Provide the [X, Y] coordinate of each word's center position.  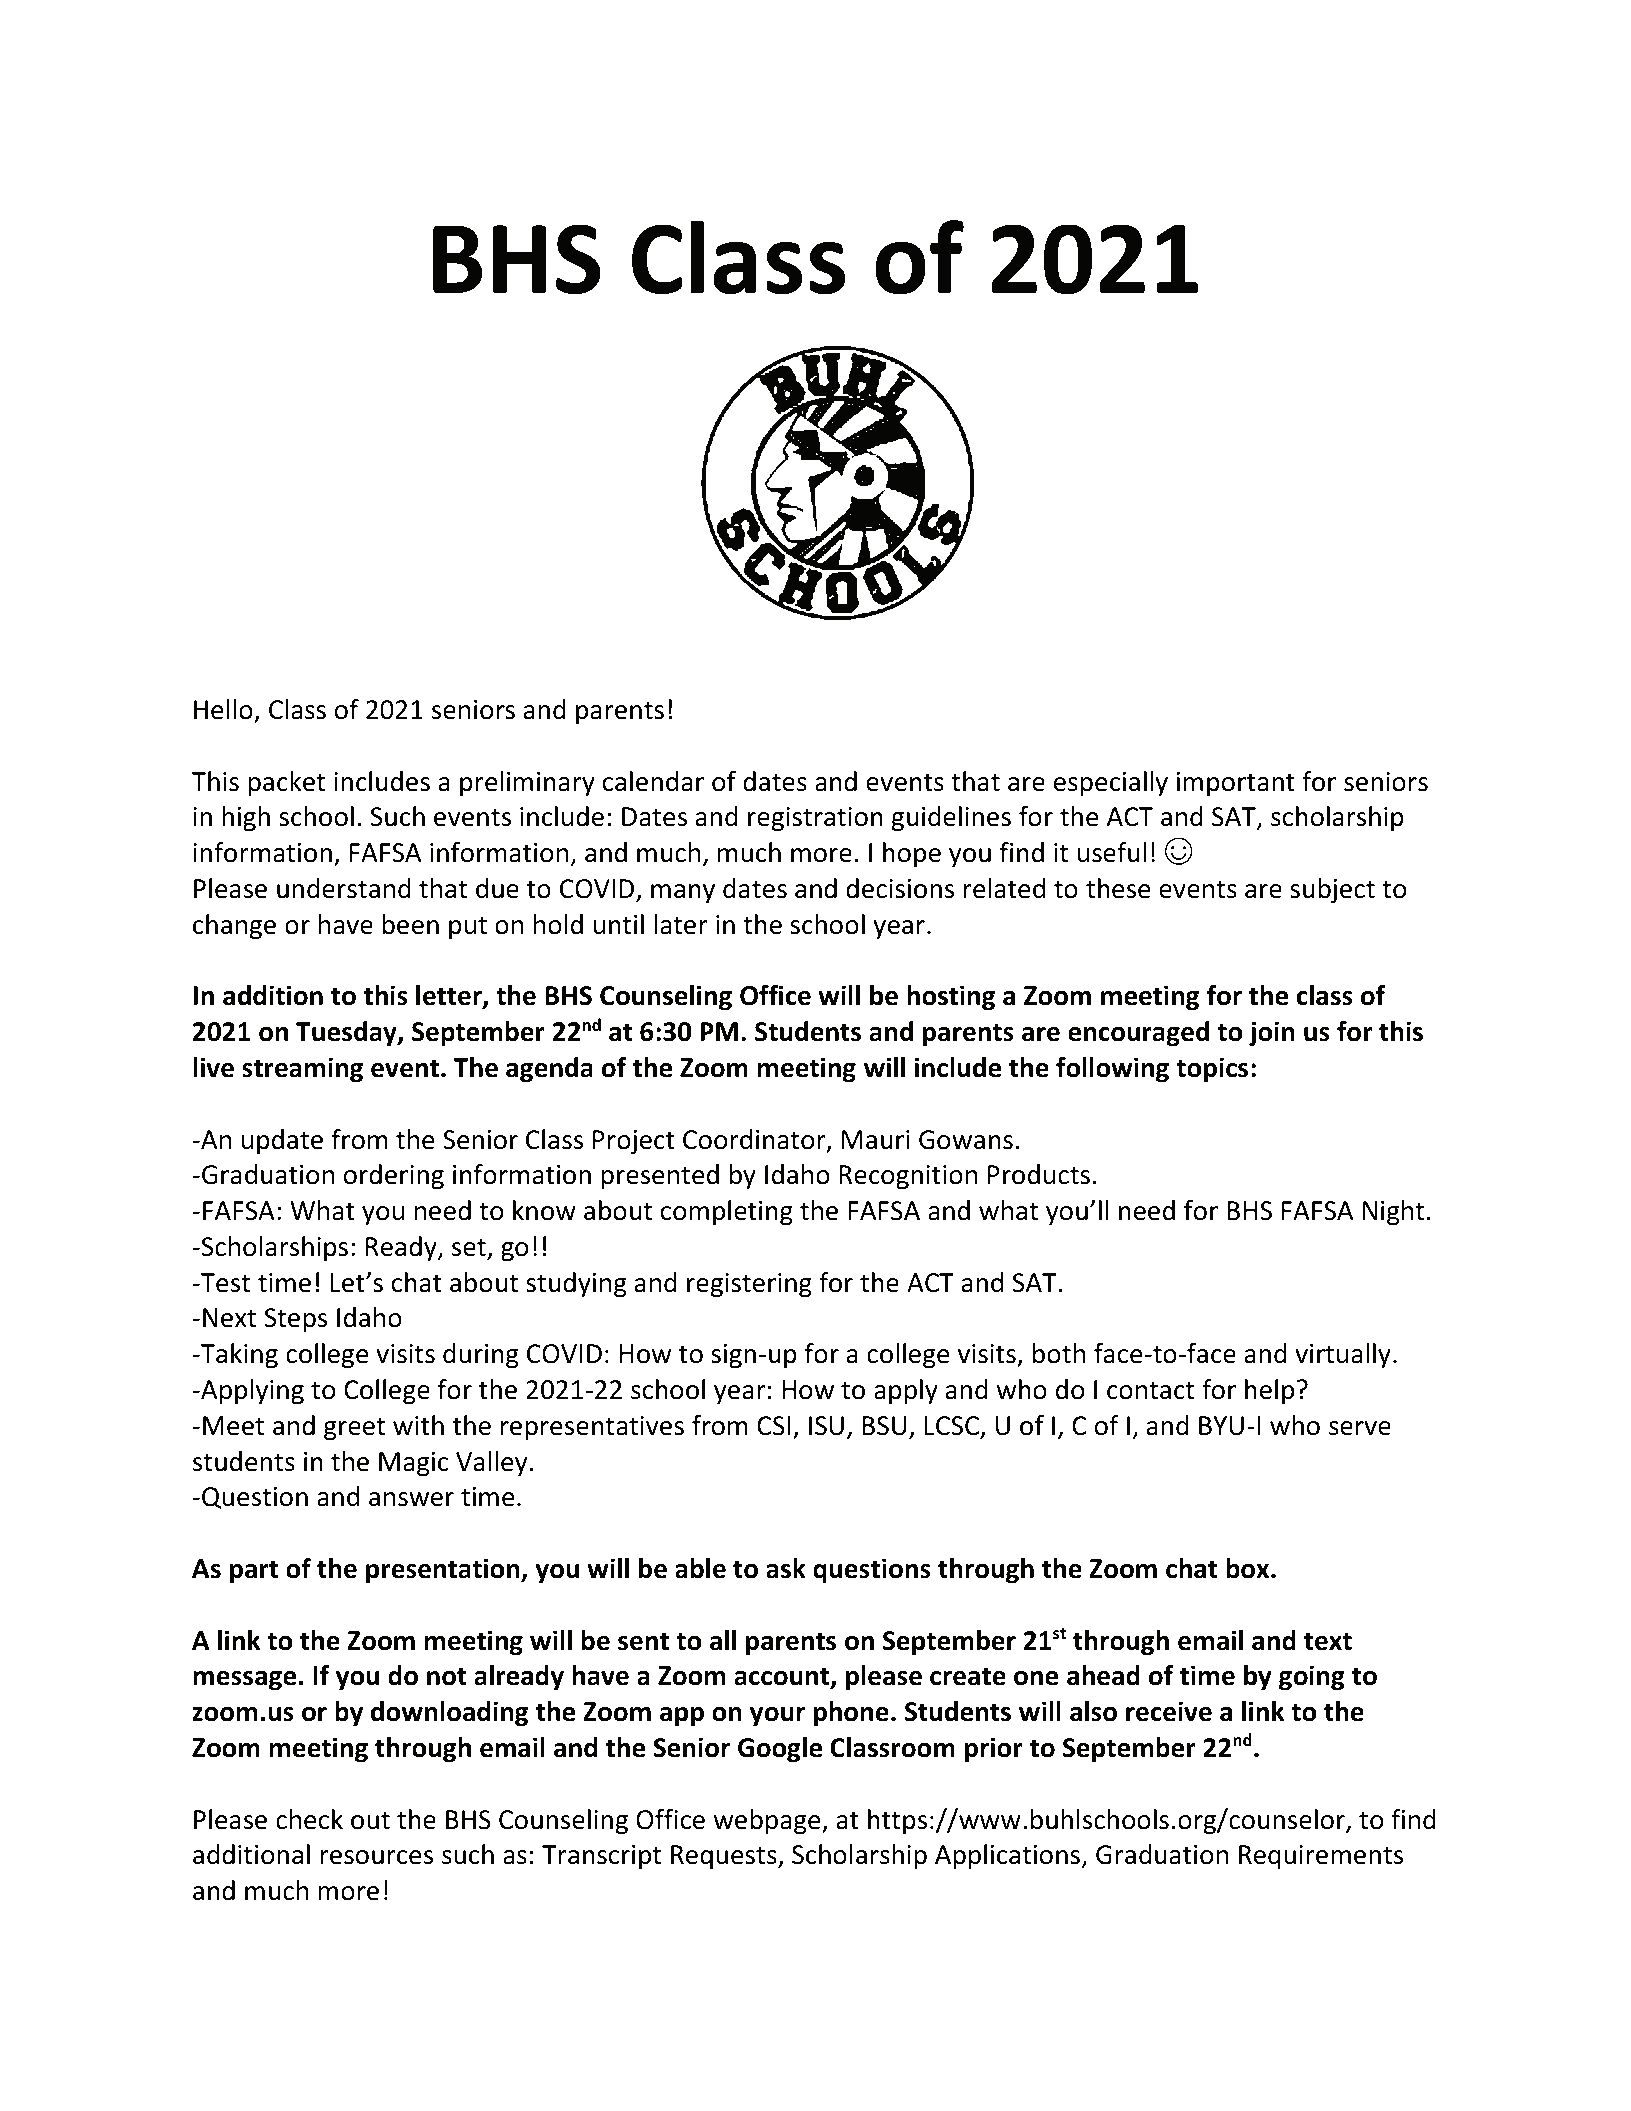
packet [286, 784]
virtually [1343, 1356]
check [309, 1819]
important [1236, 784]
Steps [295, 1320]
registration [815, 819]
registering [749, 1285]
